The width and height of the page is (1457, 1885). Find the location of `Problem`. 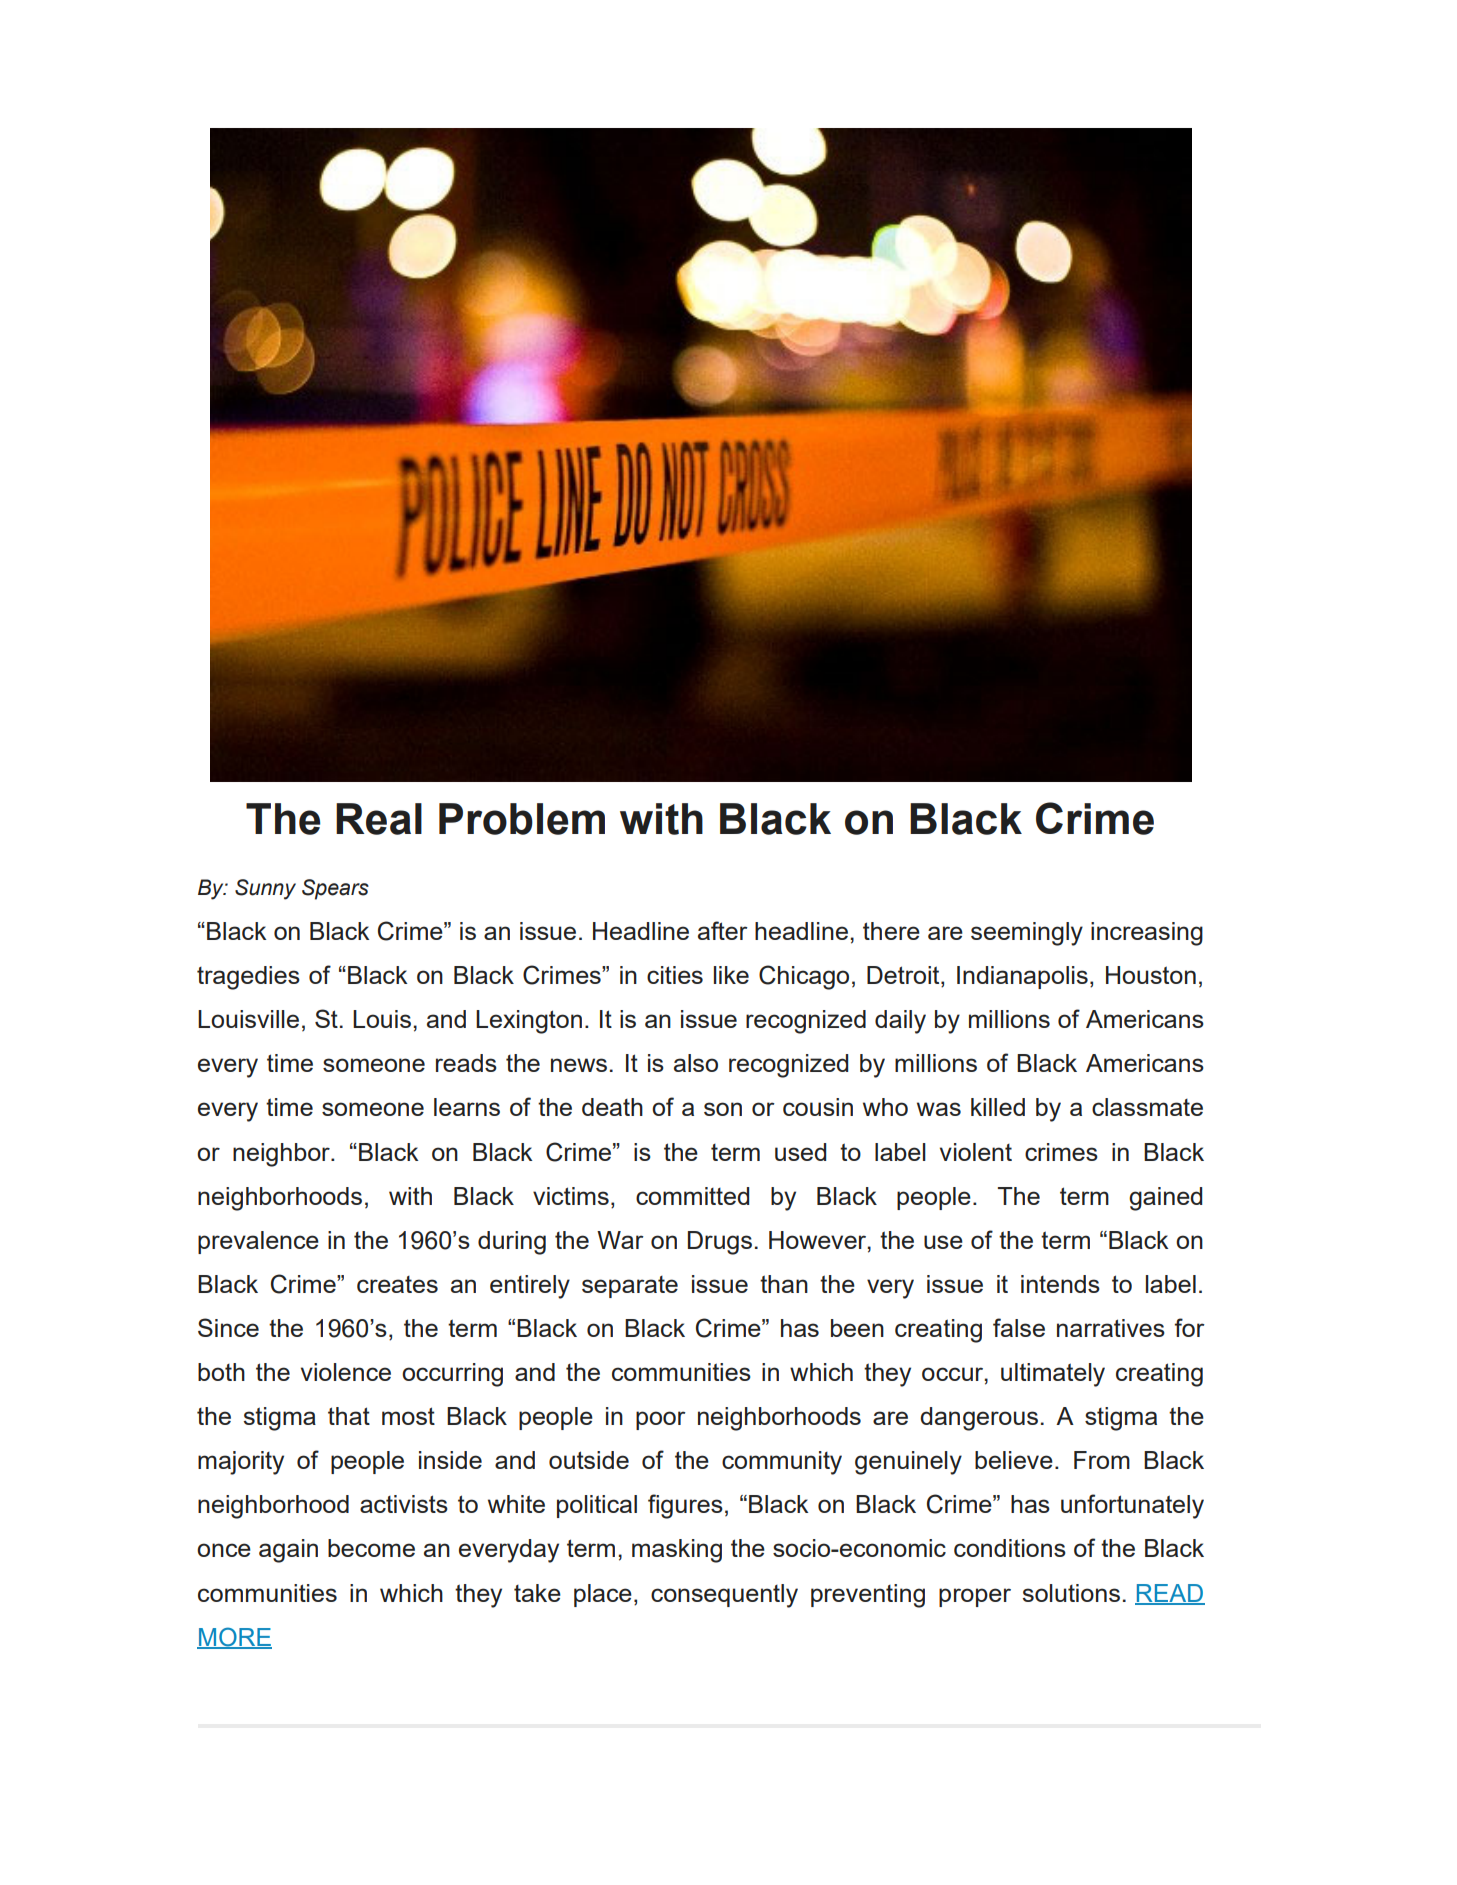

Problem is located at coordinates (522, 819).
